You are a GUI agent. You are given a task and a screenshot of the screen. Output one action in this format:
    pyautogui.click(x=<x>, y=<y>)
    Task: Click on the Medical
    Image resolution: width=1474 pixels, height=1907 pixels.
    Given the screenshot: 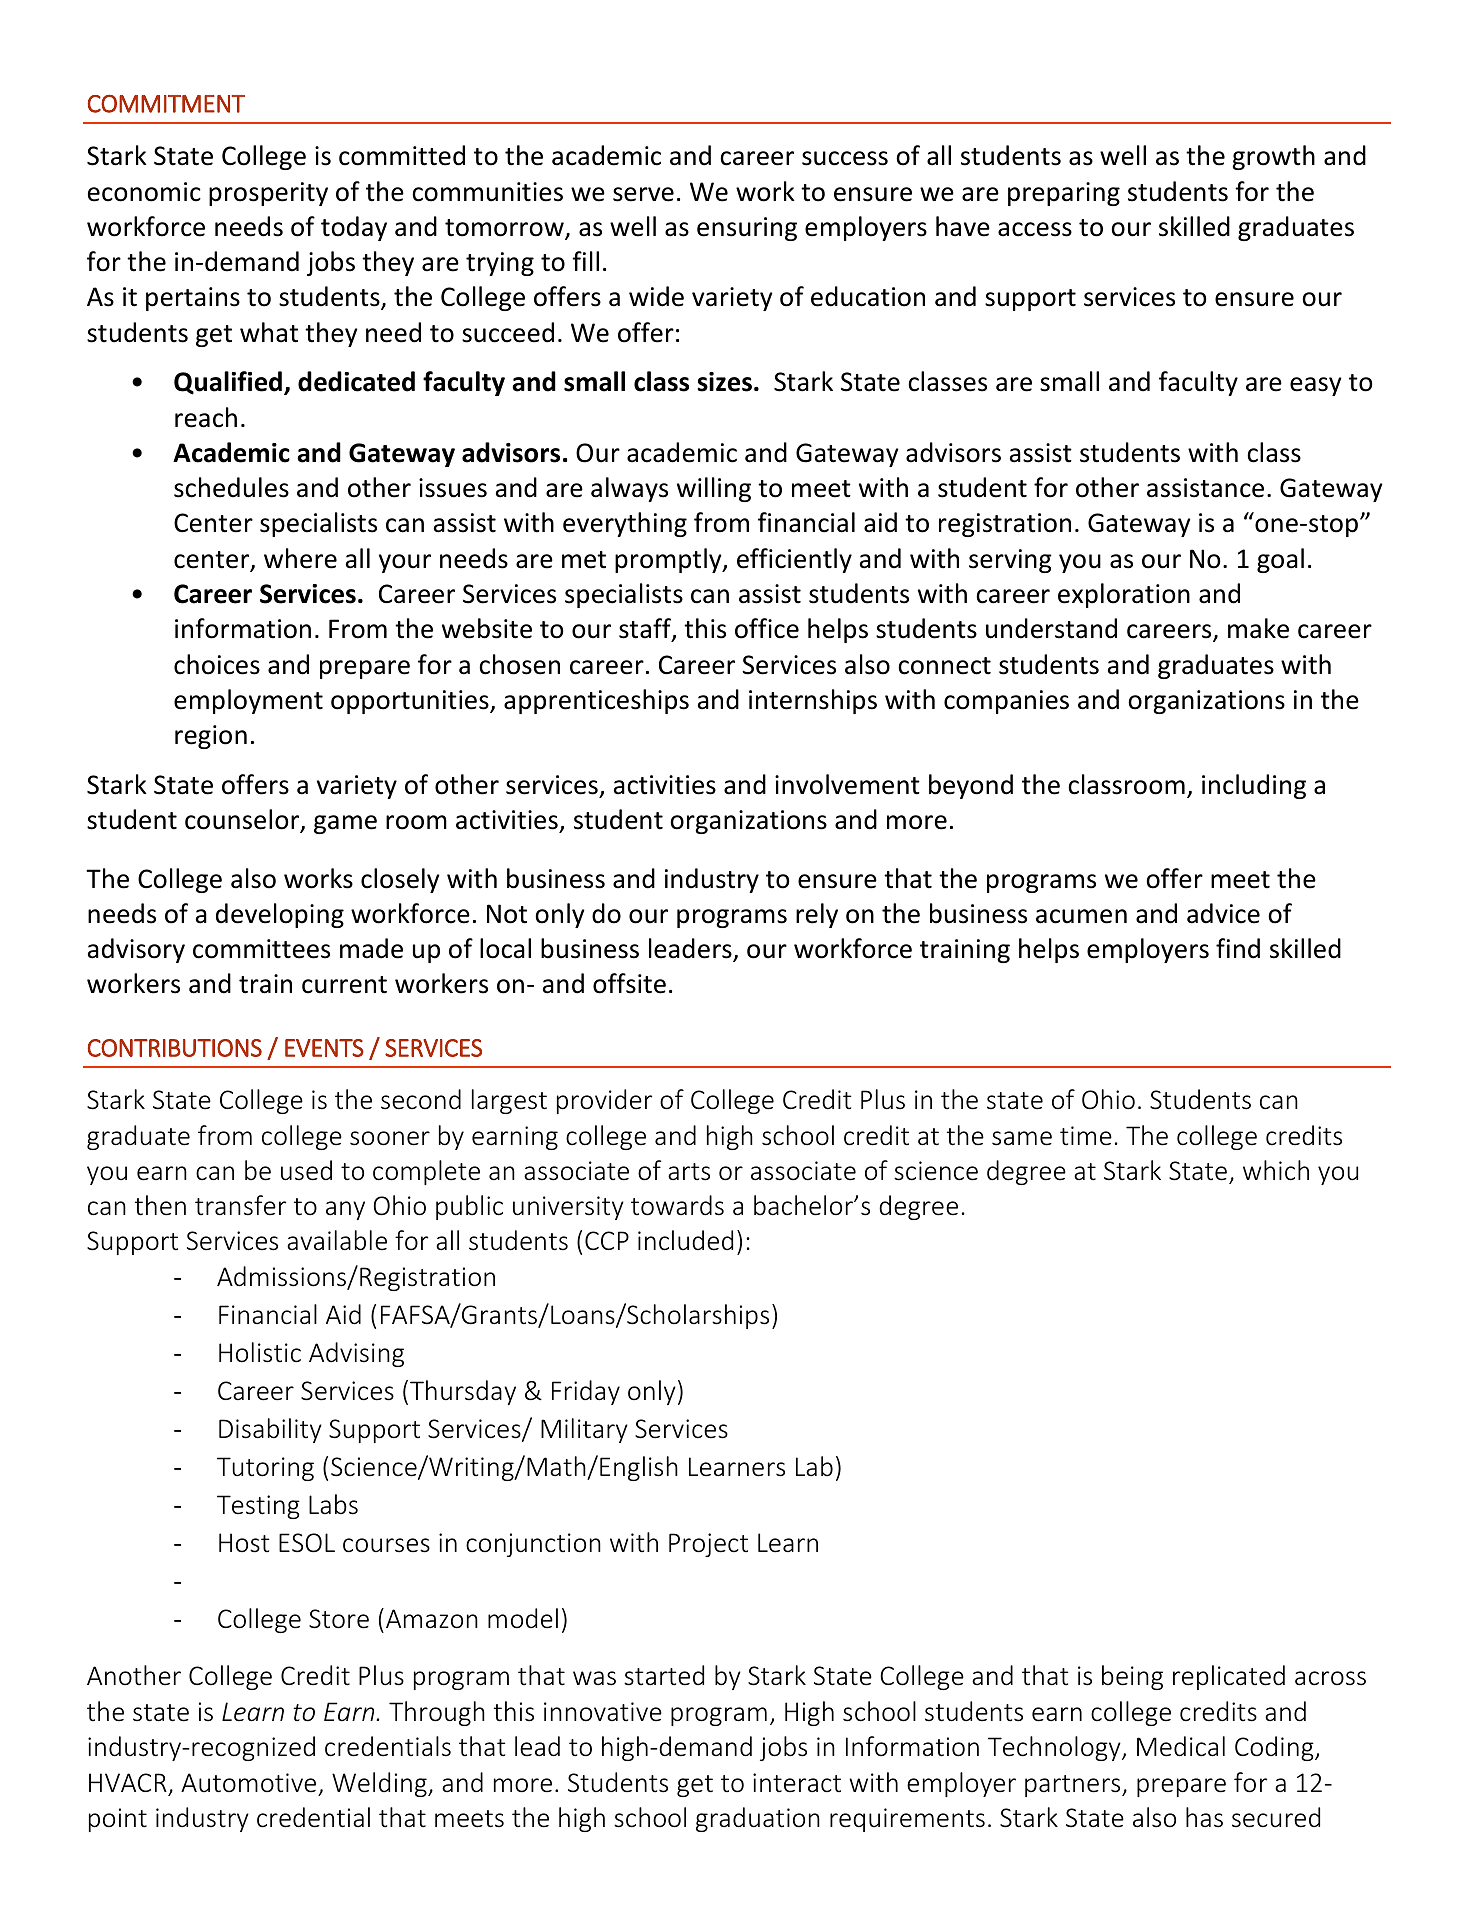 What is the action you would take?
    pyautogui.click(x=1181, y=1746)
